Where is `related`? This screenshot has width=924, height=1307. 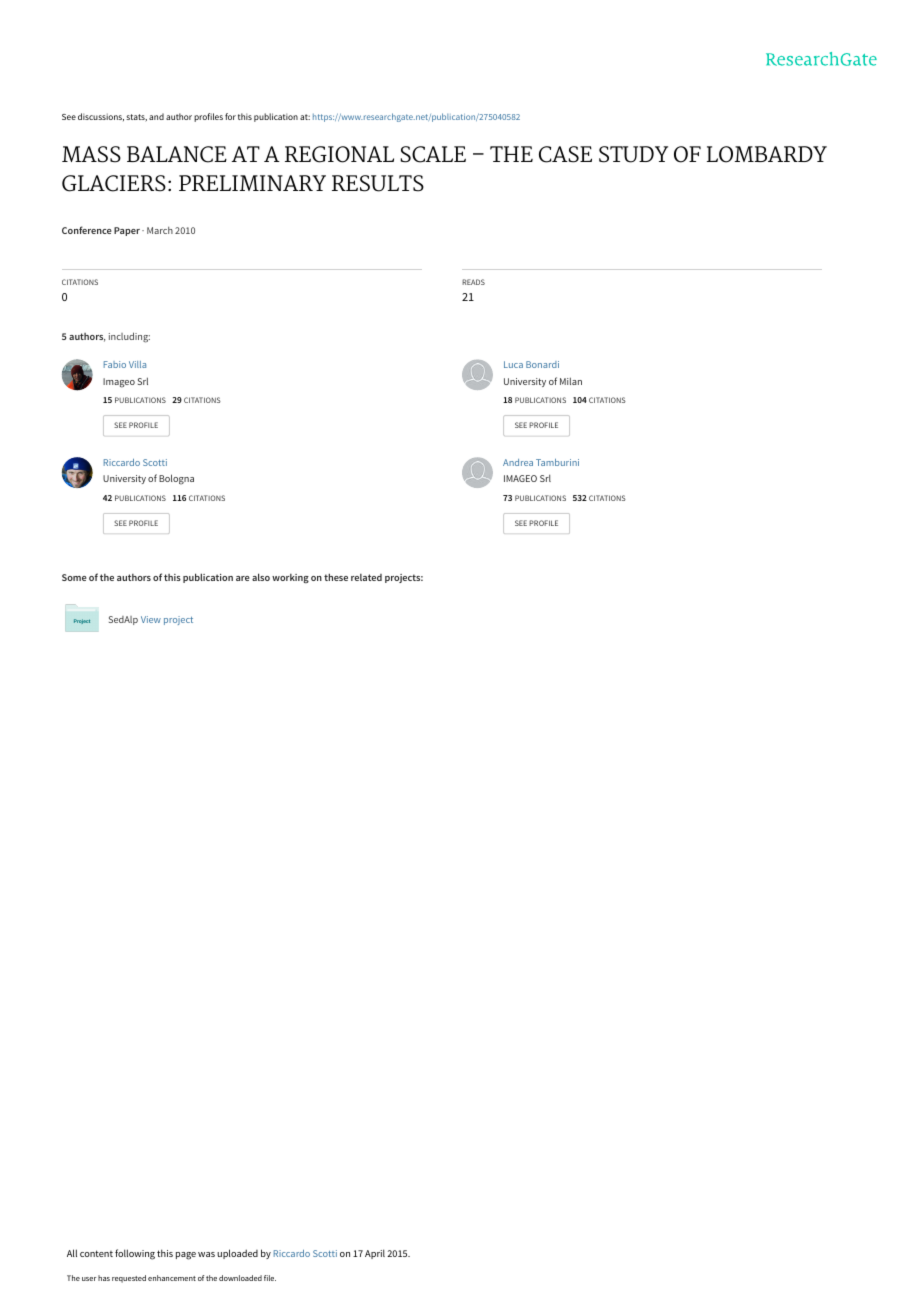
related is located at coordinates (366, 577).
